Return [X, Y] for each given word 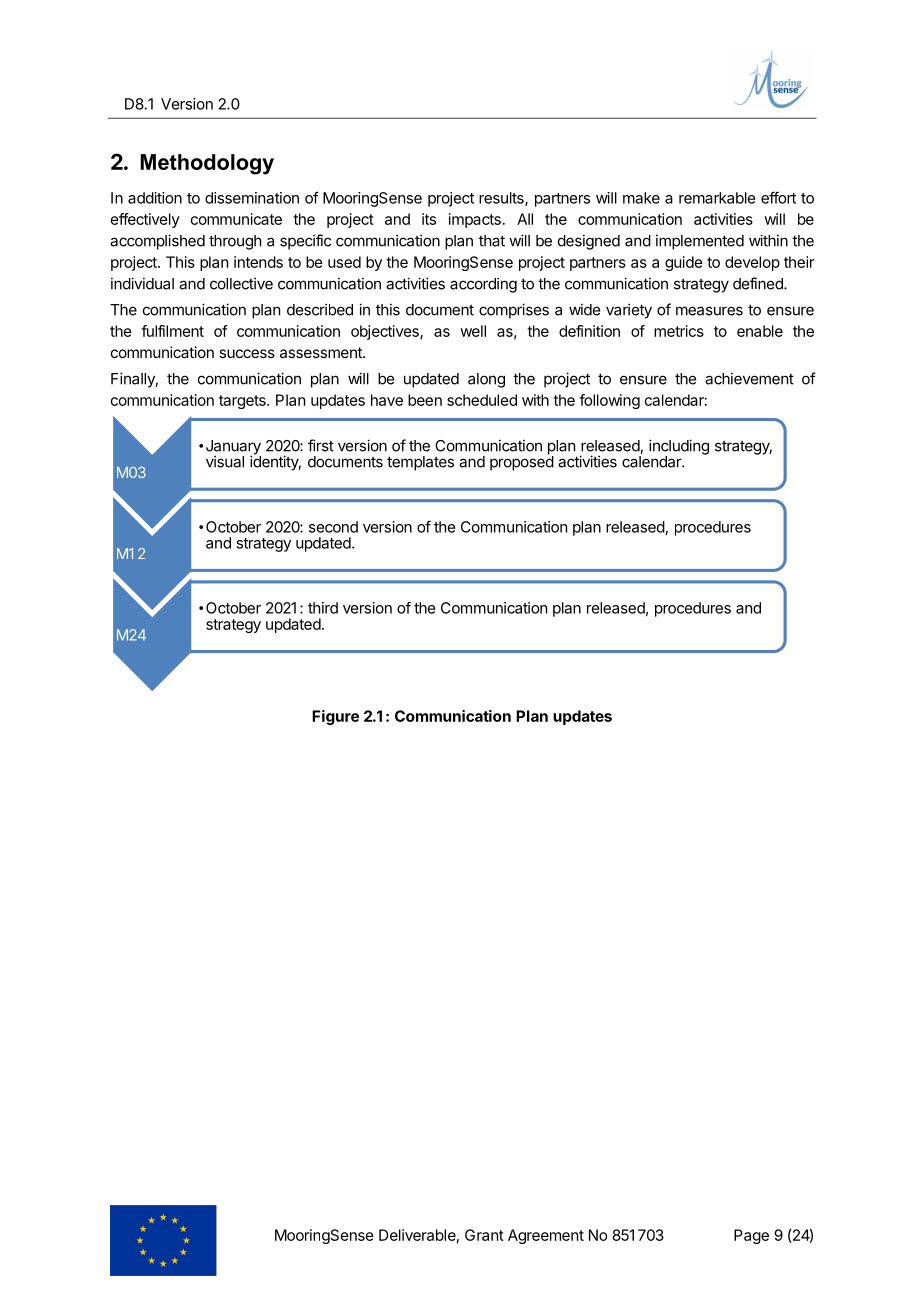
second [333, 527]
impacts [475, 220]
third [323, 608]
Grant [484, 1235]
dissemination [252, 198]
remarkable [717, 198]
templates [420, 463]
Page [751, 1236]
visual [225, 461]
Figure [335, 717]
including [679, 448]
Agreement [546, 1236]
